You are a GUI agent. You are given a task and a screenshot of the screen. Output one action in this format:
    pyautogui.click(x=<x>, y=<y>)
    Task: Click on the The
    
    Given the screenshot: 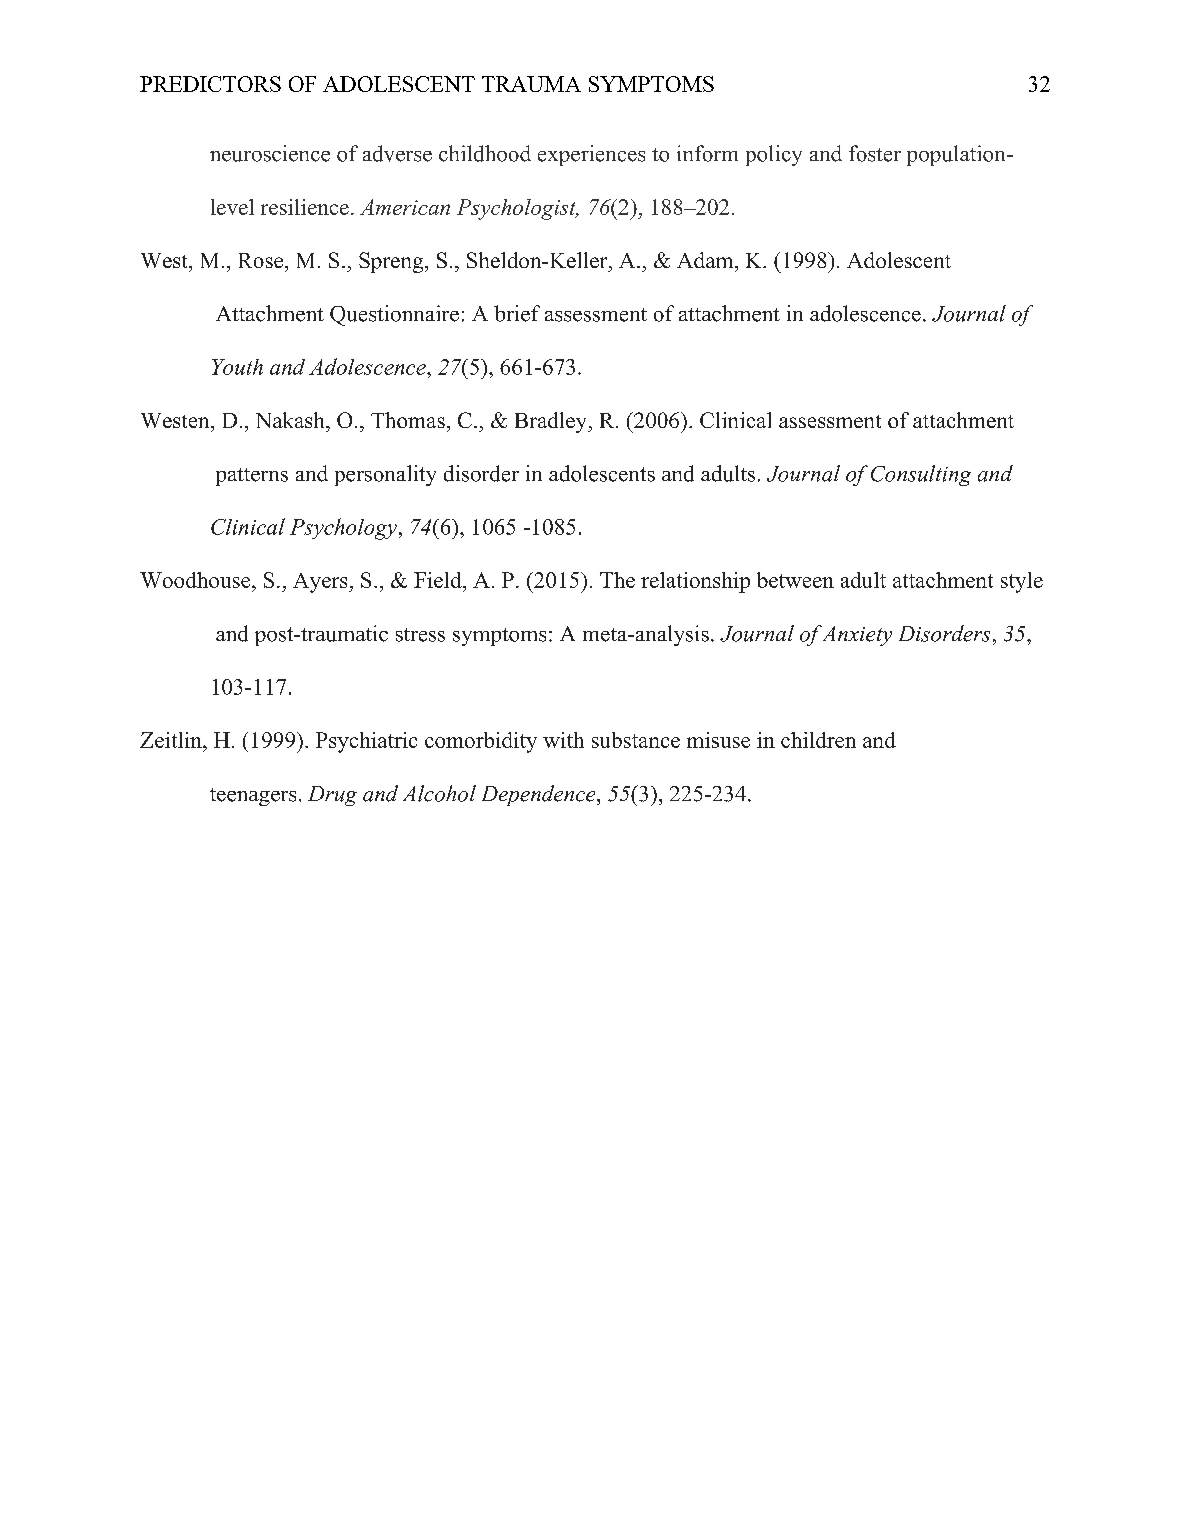 What is the action you would take?
    pyautogui.click(x=617, y=580)
